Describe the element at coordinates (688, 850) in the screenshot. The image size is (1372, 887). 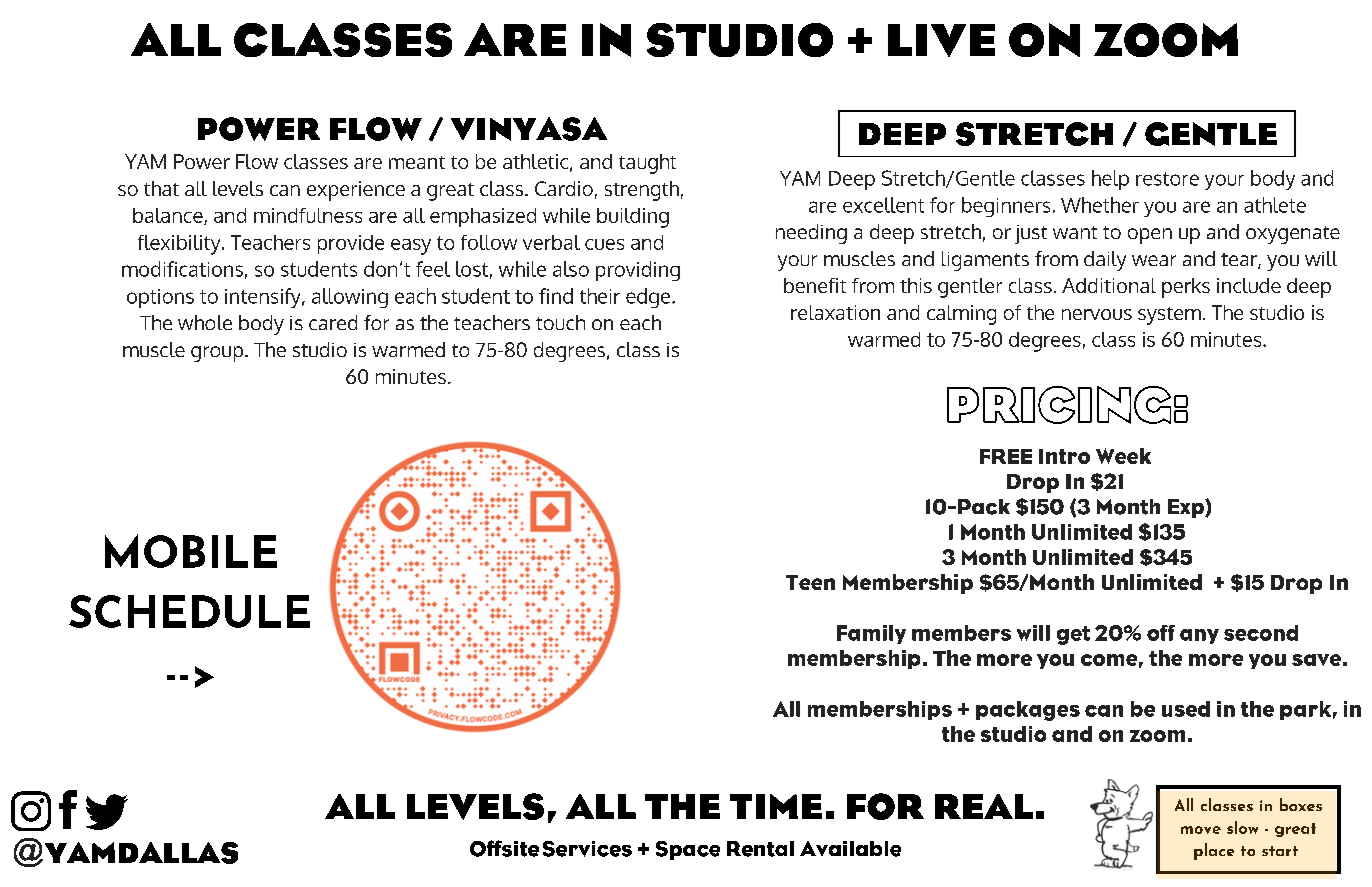
I see `Space` at that location.
